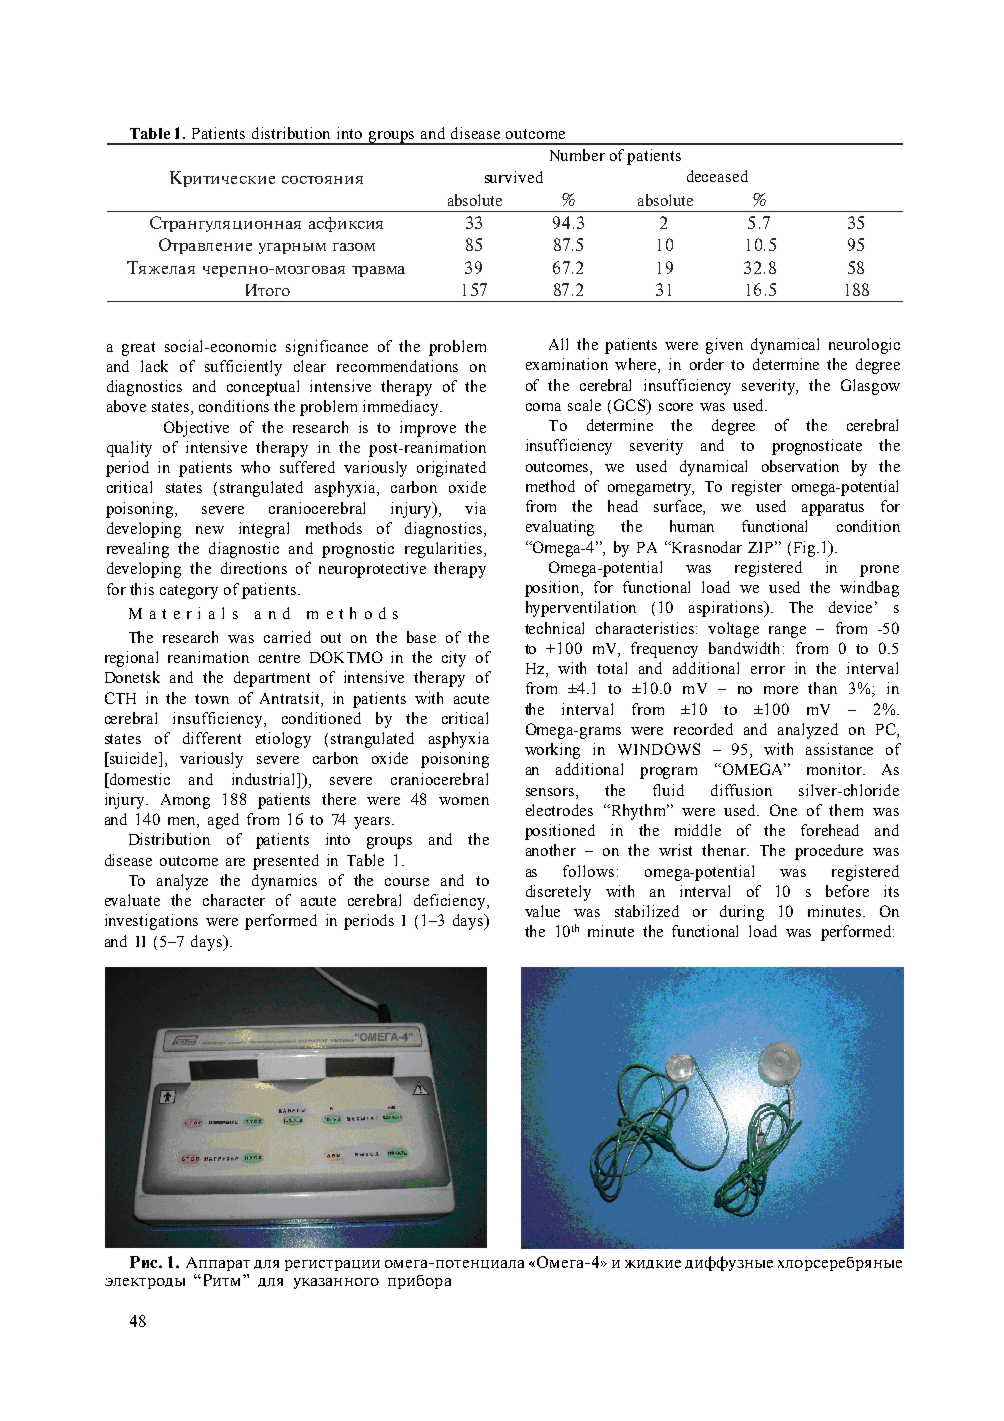 Image resolution: width=1004 pixels, height=1421 pixels. I want to click on survived, so click(514, 177).
